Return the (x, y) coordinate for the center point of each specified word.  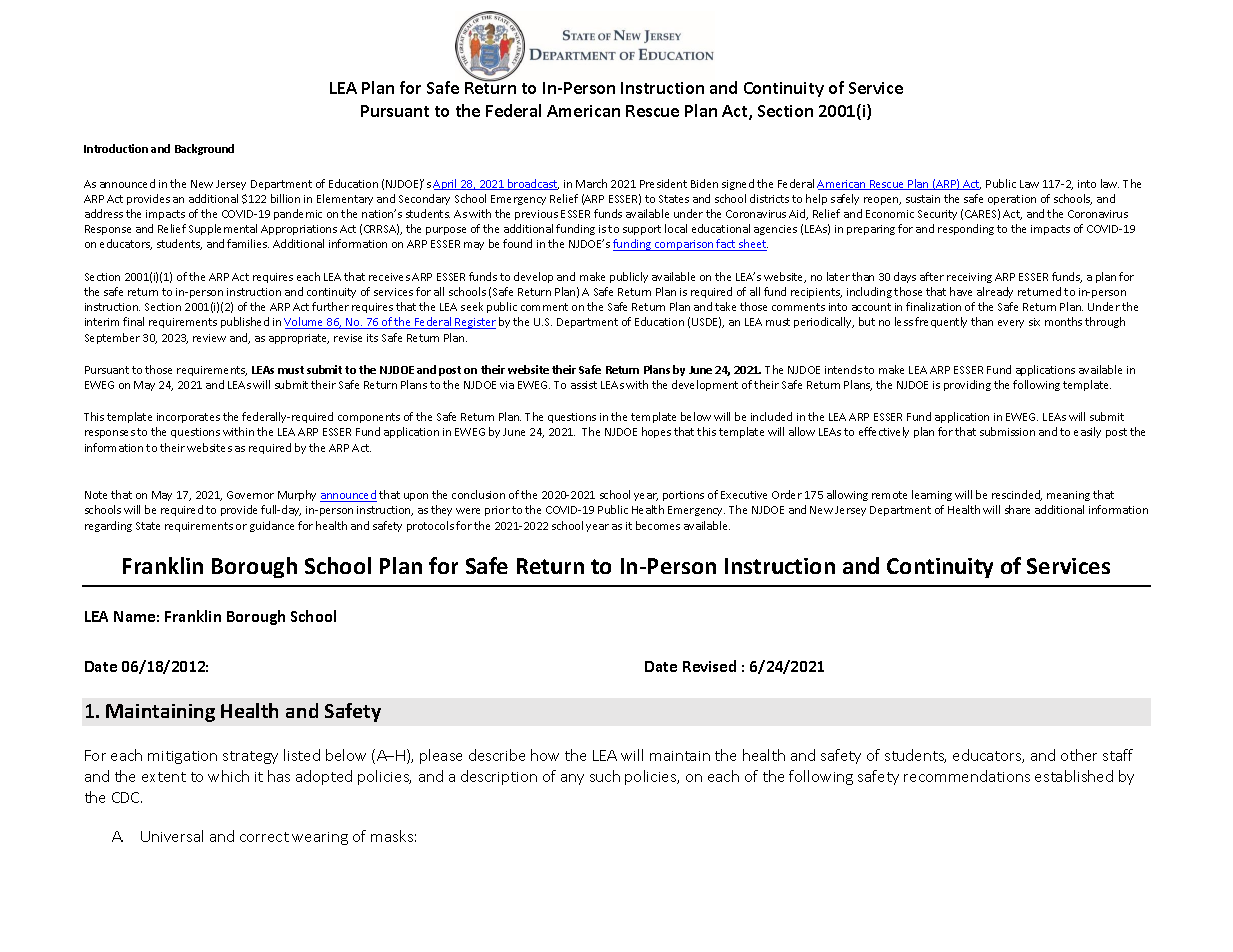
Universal (172, 836)
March (591, 183)
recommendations (967, 776)
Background (204, 149)
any (572, 779)
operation (1012, 200)
